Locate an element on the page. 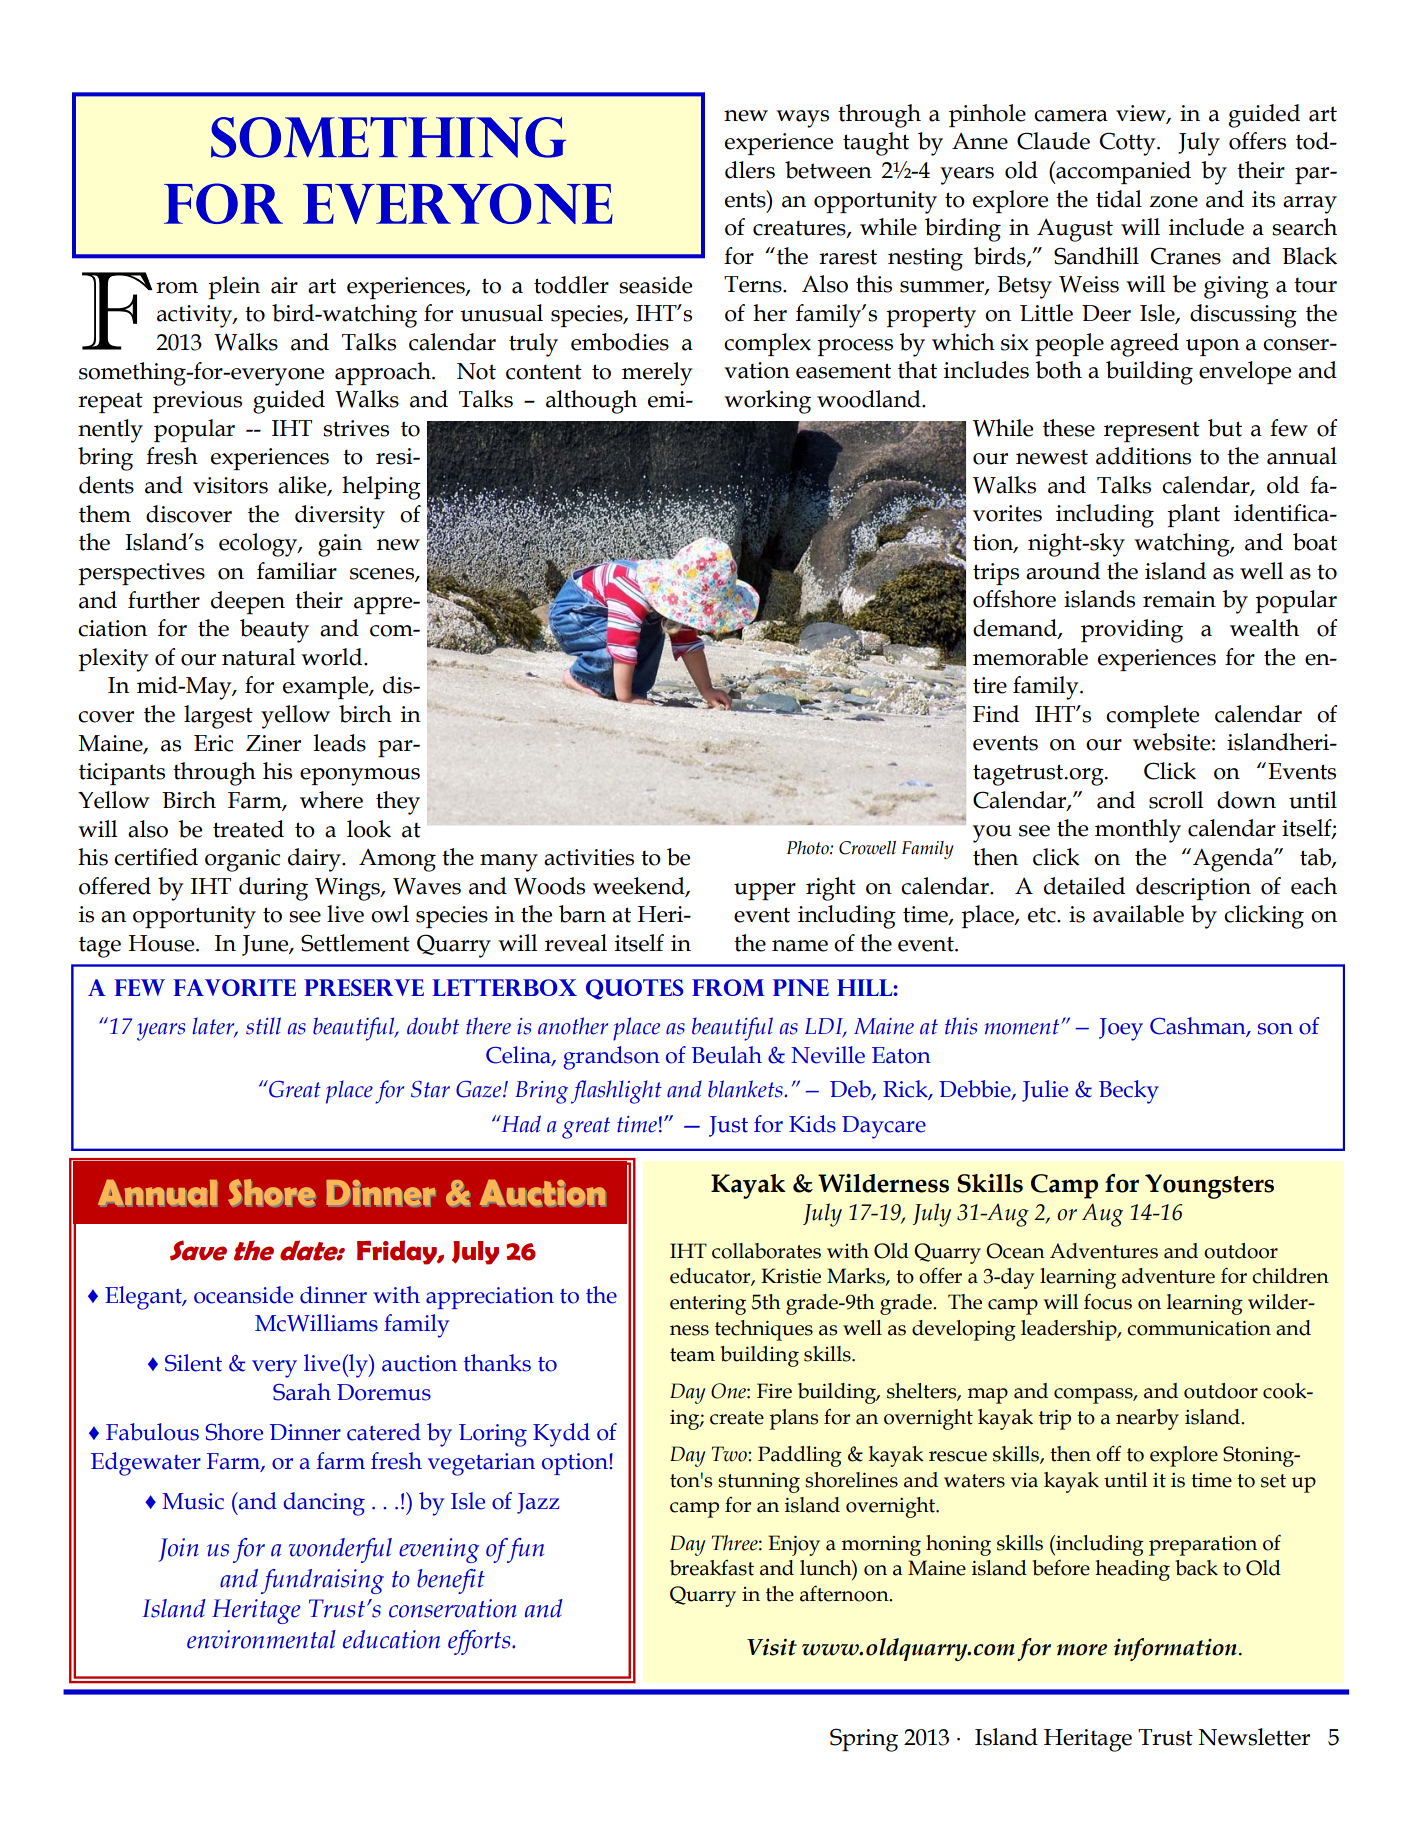 This document has height=1825, width=1410. environmental is located at coordinates (261, 1639).
